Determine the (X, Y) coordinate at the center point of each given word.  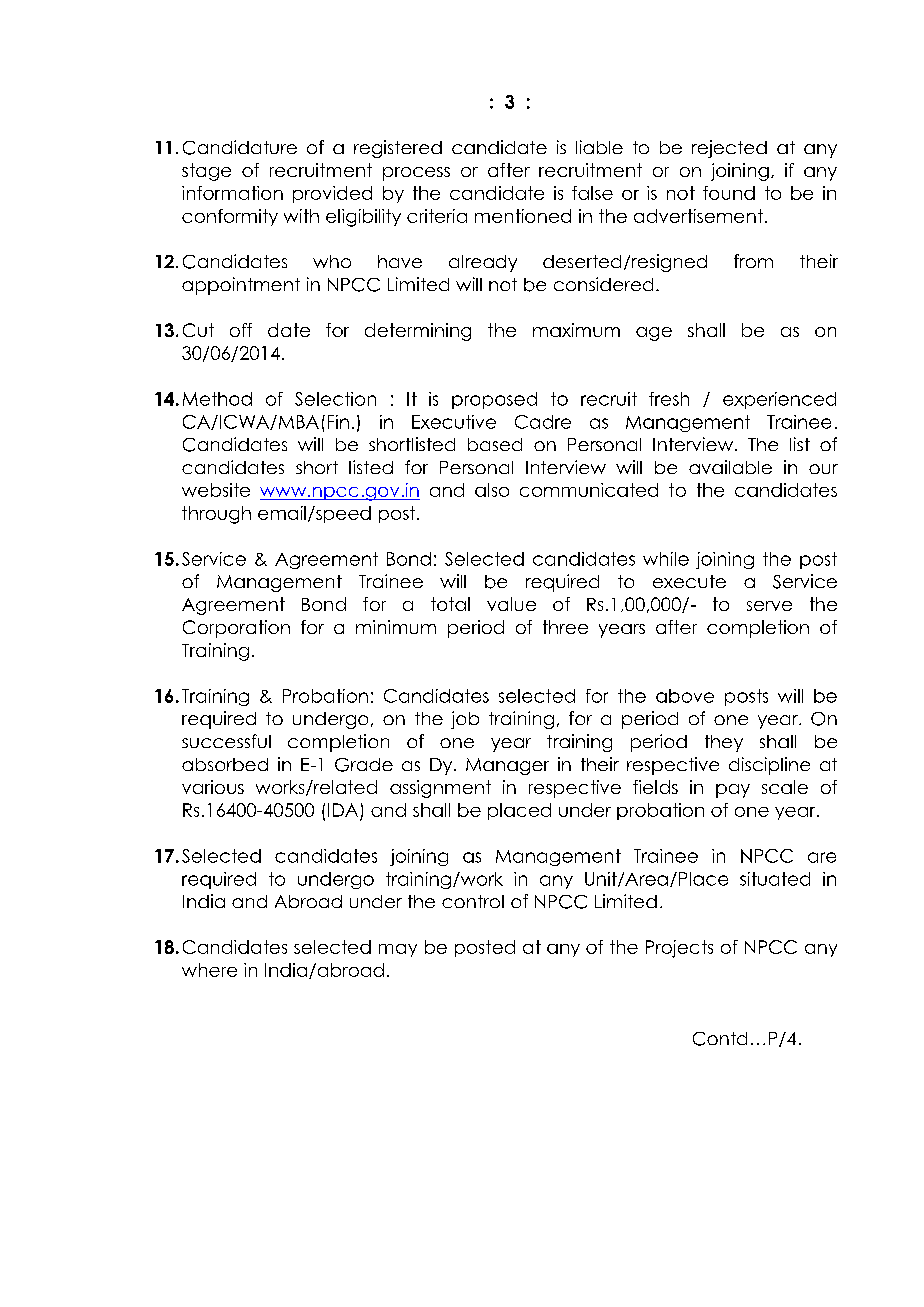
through (216, 515)
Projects (679, 949)
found (729, 193)
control (473, 901)
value (511, 604)
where (209, 970)
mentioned (523, 216)
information (232, 193)
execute (689, 581)
